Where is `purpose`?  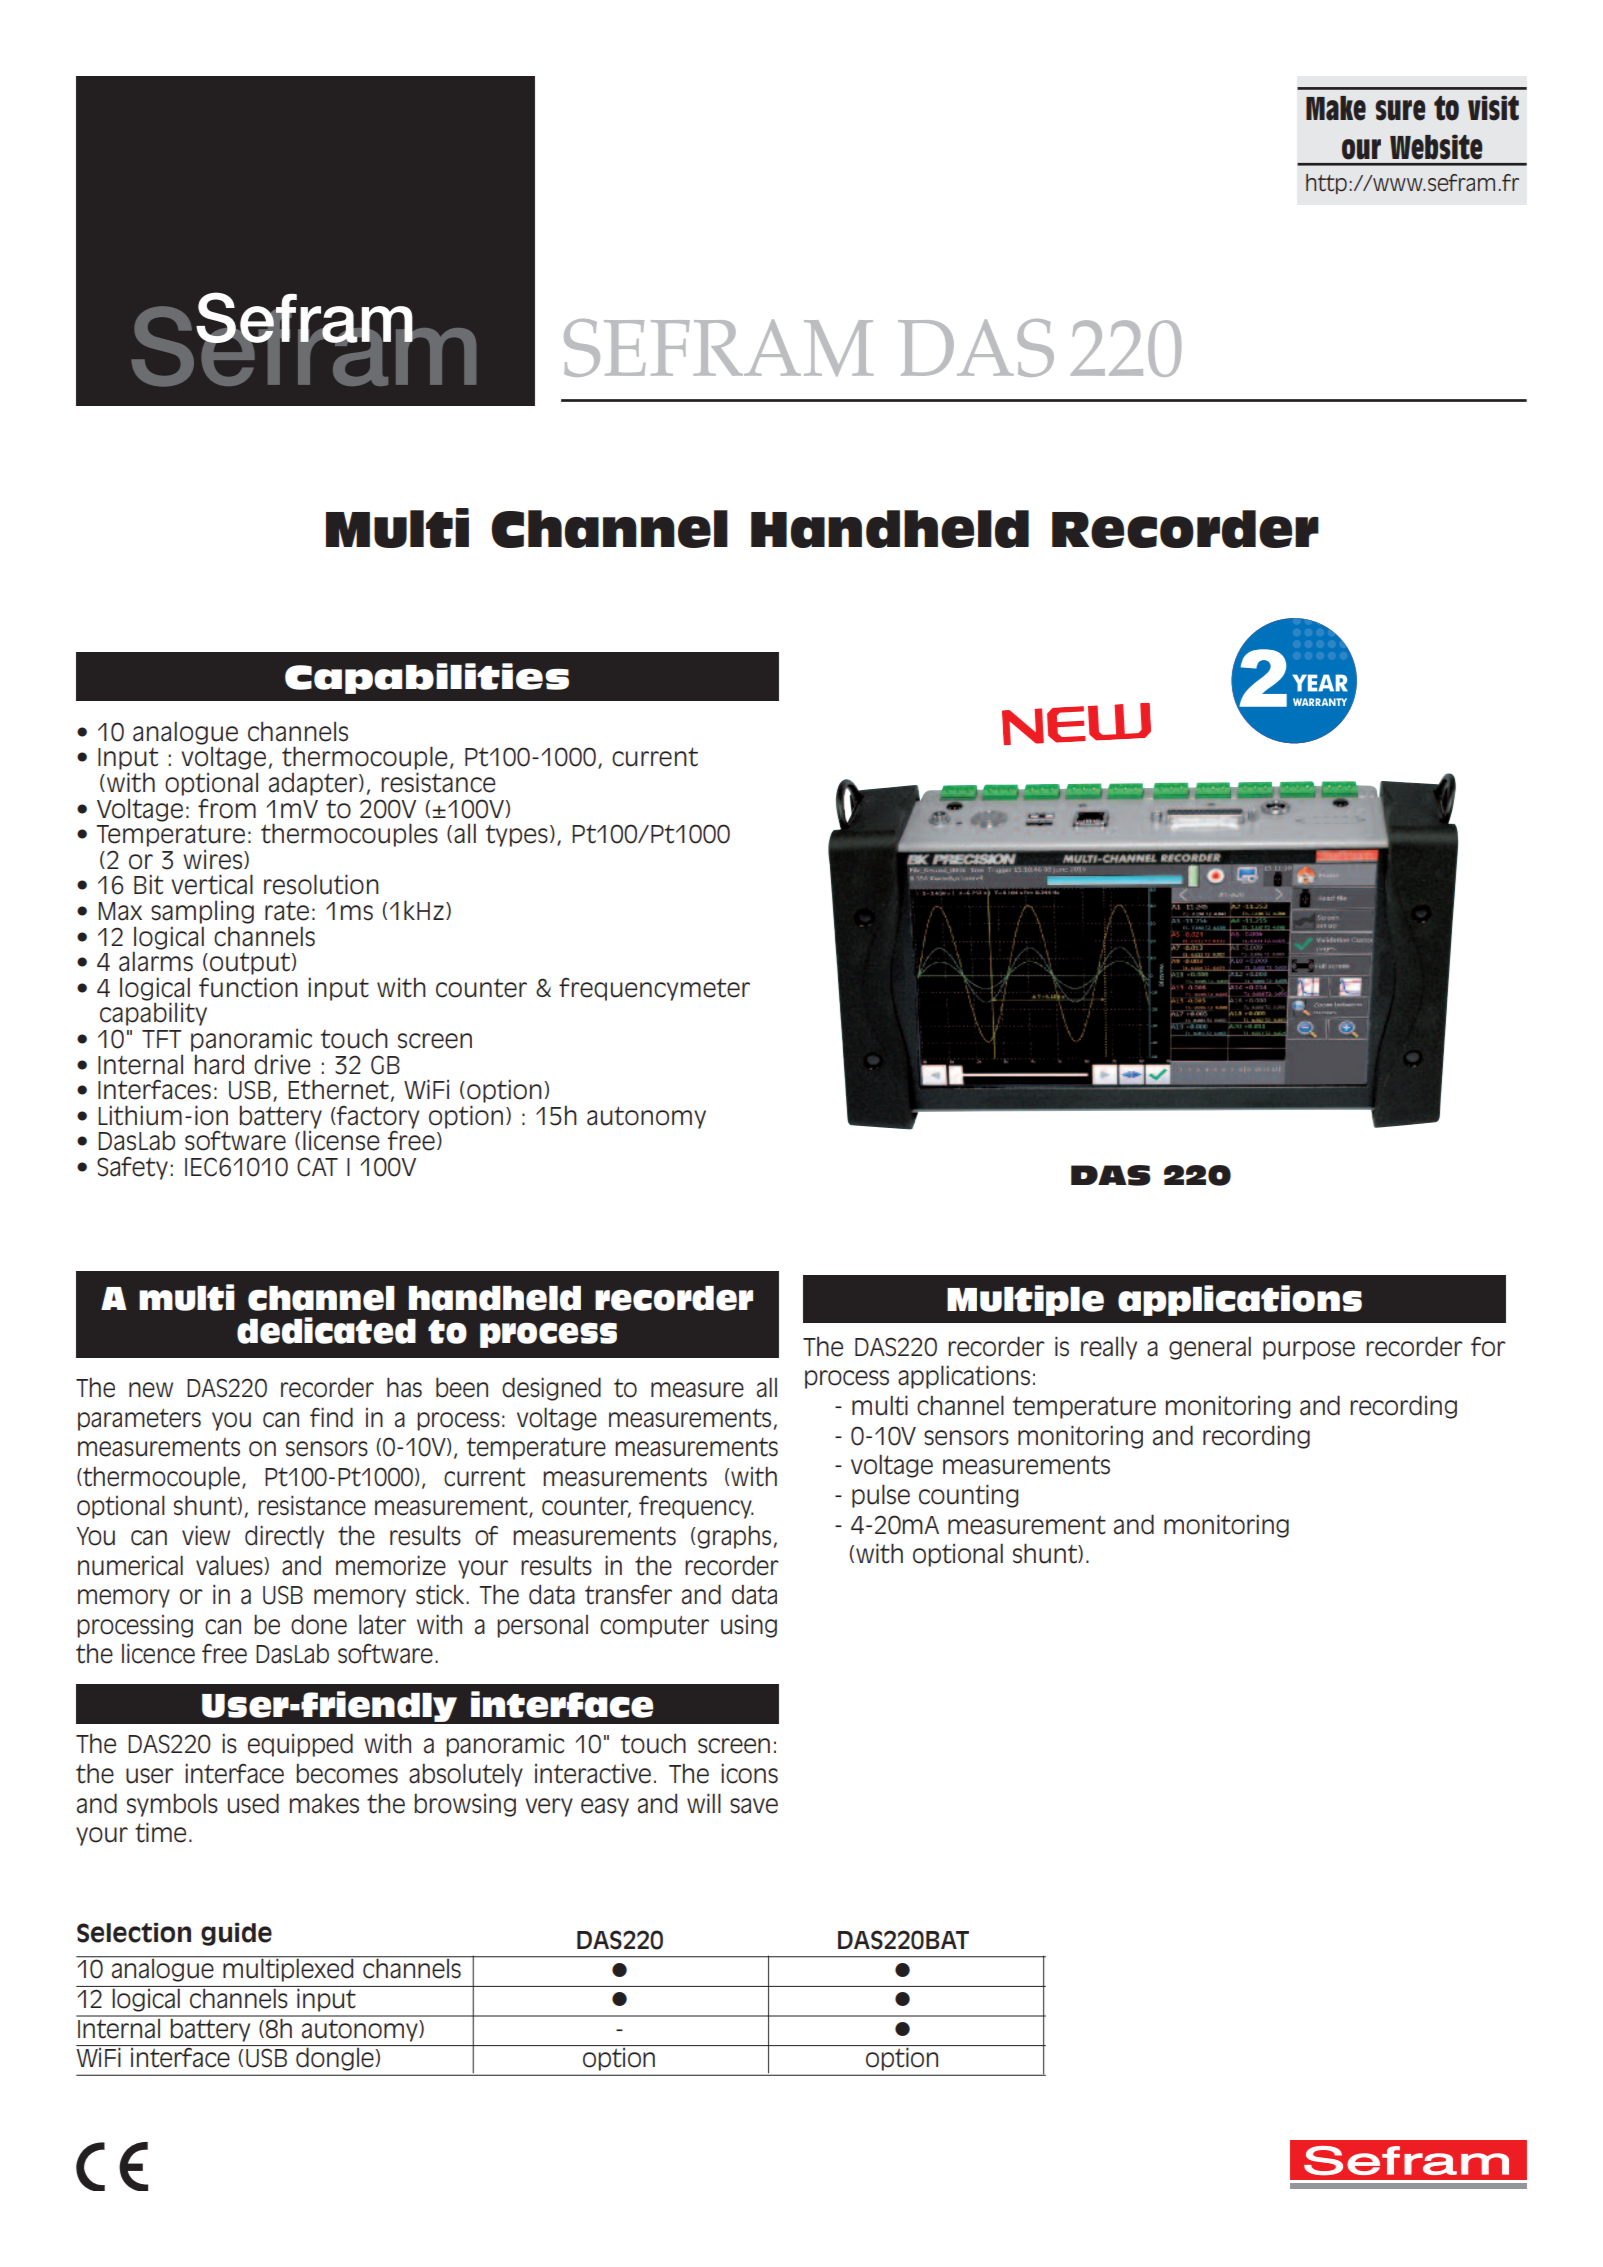
purpose is located at coordinates (1309, 1350).
